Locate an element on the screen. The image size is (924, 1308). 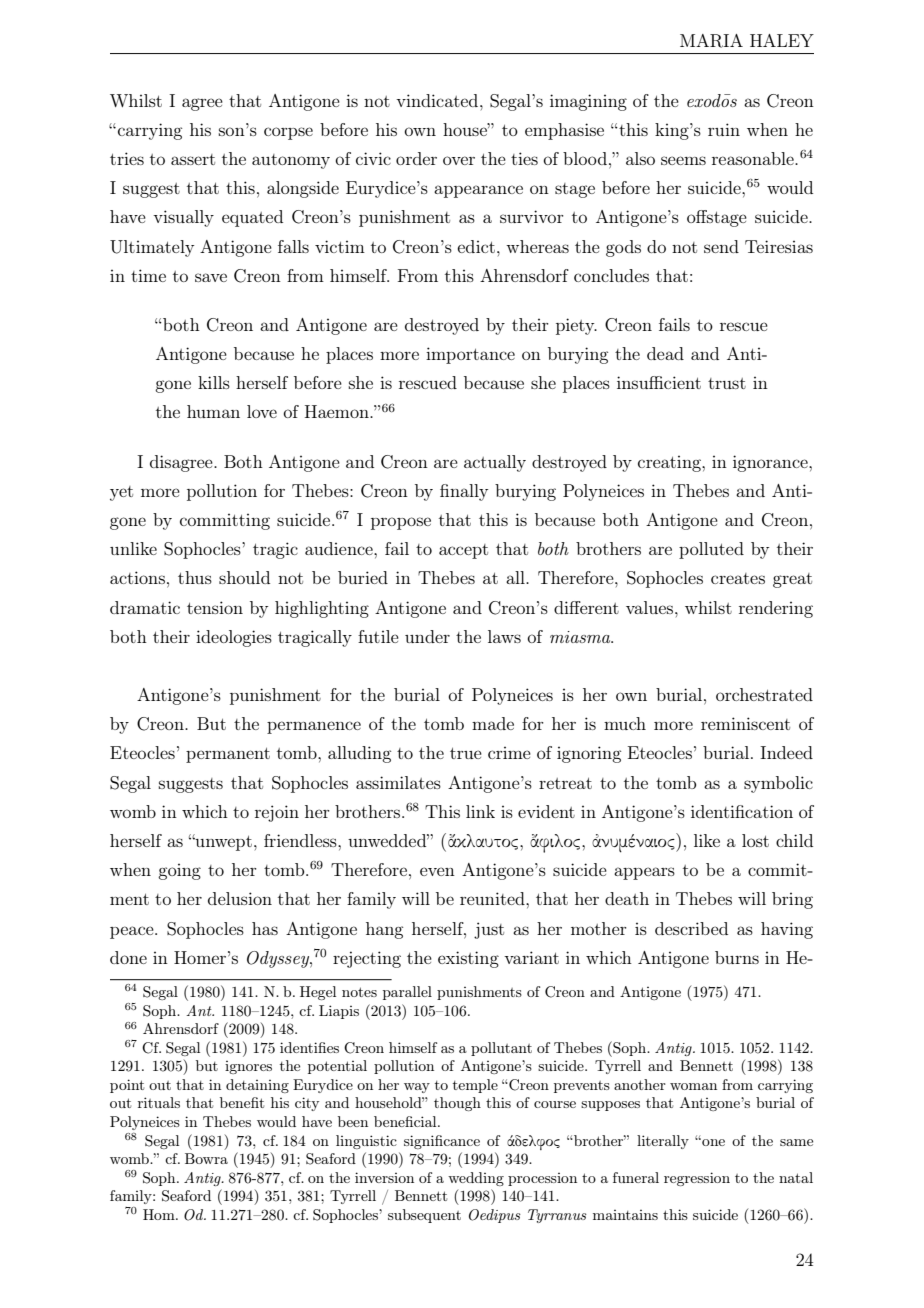
creating is located at coordinates (670, 463).
